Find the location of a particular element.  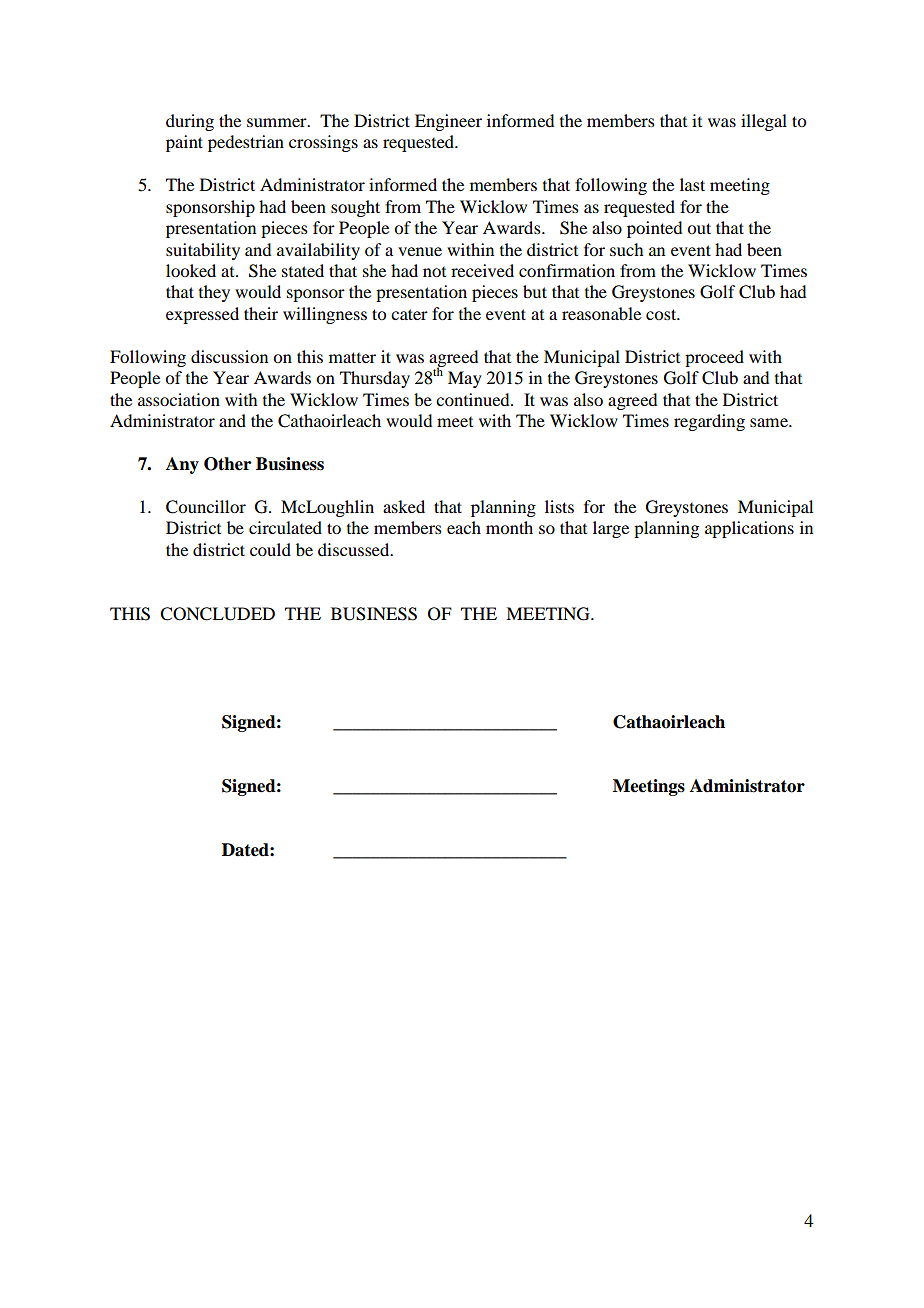

Engineer is located at coordinates (448, 122).
